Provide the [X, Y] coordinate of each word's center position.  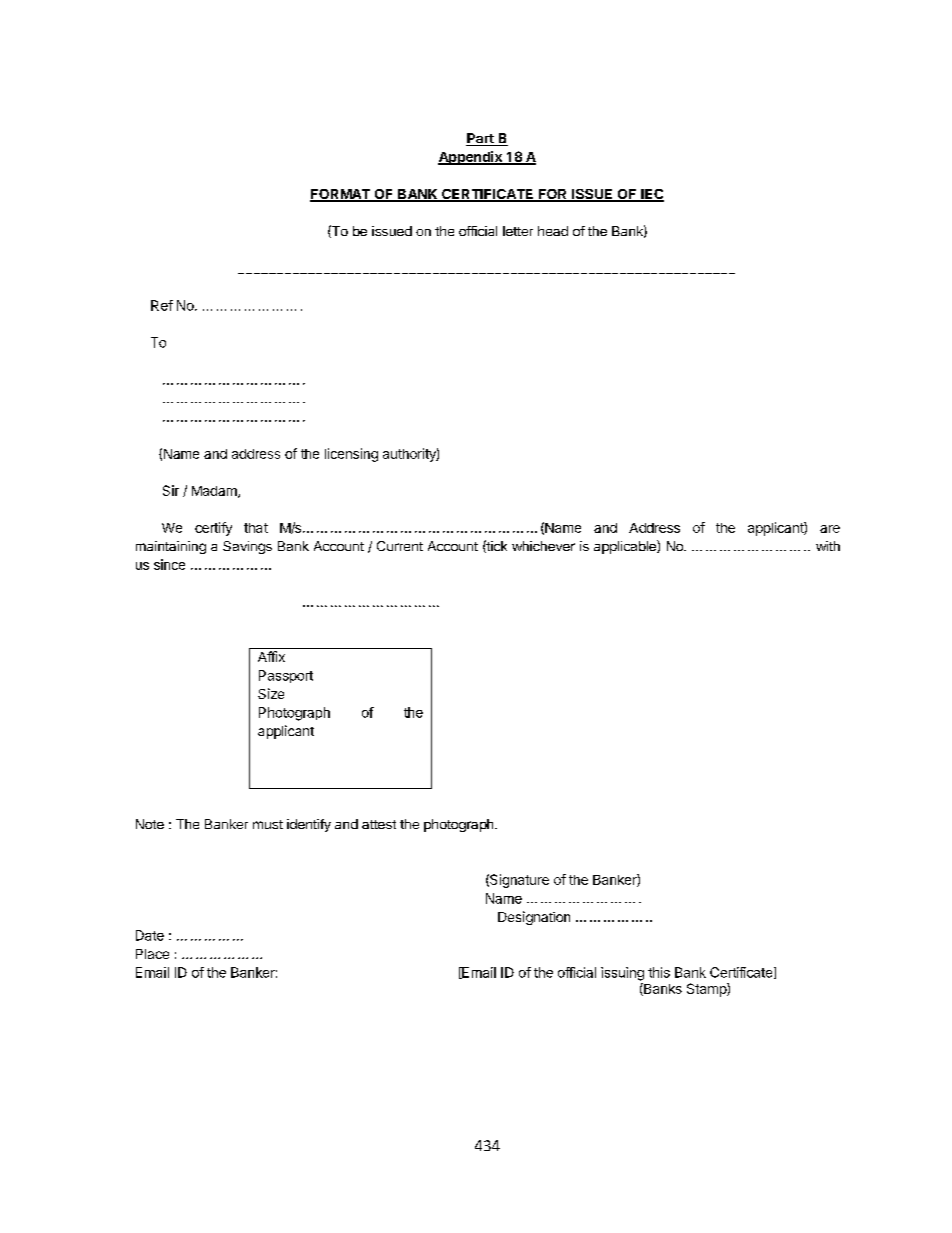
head [553, 231]
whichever [543, 546]
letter [518, 231]
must [268, 824]
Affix [271, 656]
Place [152, 954]
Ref [162, 305]
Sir [171, 490]
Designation [534, 918]
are [830, 529]
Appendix [471, 158]
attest [379, 824]
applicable [626, 547]
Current [400, 546]
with [828, 546]
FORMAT [341, 195]
